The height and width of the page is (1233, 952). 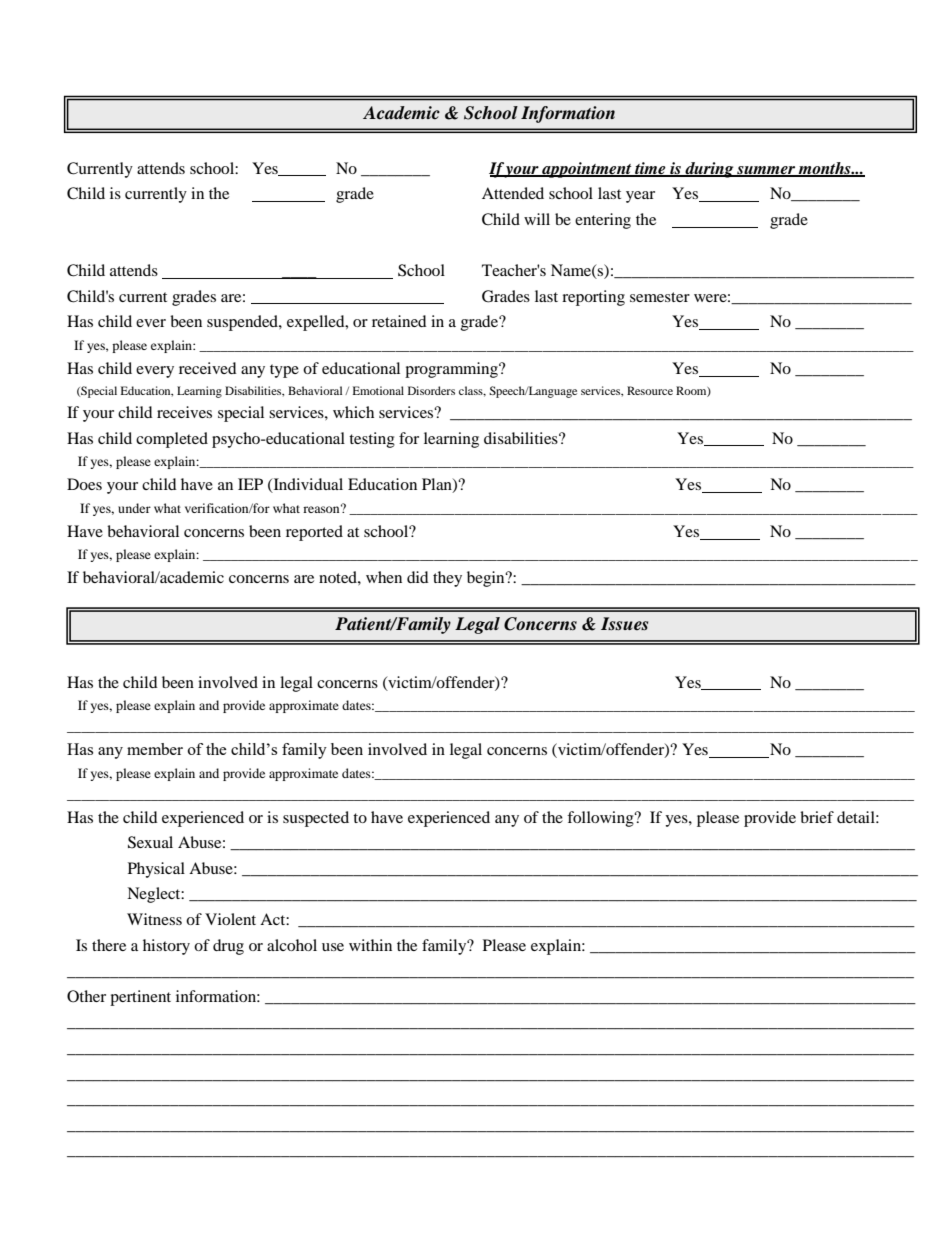 I want to click on Resource, so click(x=650, y=390).
